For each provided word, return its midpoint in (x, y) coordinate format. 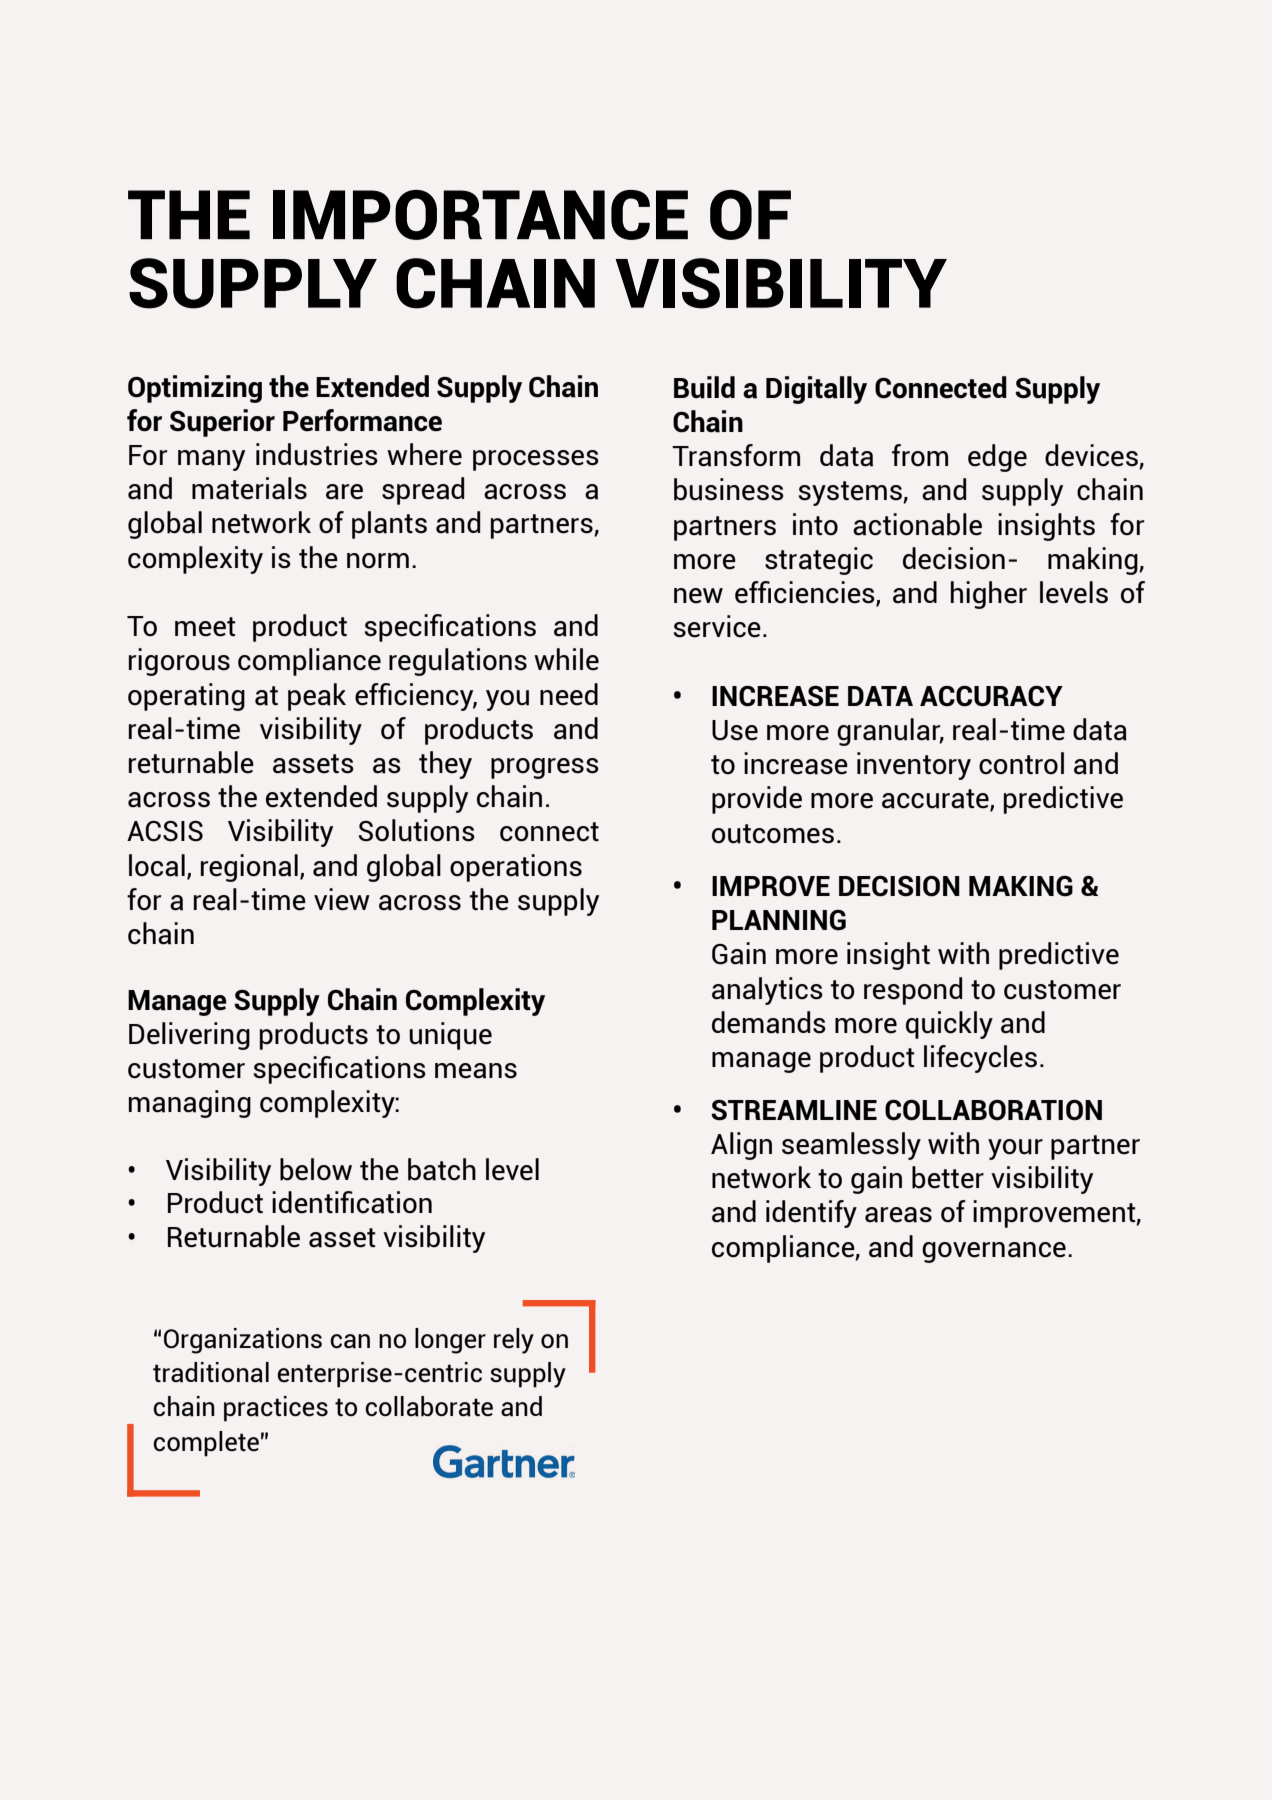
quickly (949, 1025)
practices (276, 1409)
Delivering (189, 1036)
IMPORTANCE (480, 215)
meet (205, 627)
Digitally (816, 390)
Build (704, 387)
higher (989, 595)
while (566, 659)
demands (769, 1022)
